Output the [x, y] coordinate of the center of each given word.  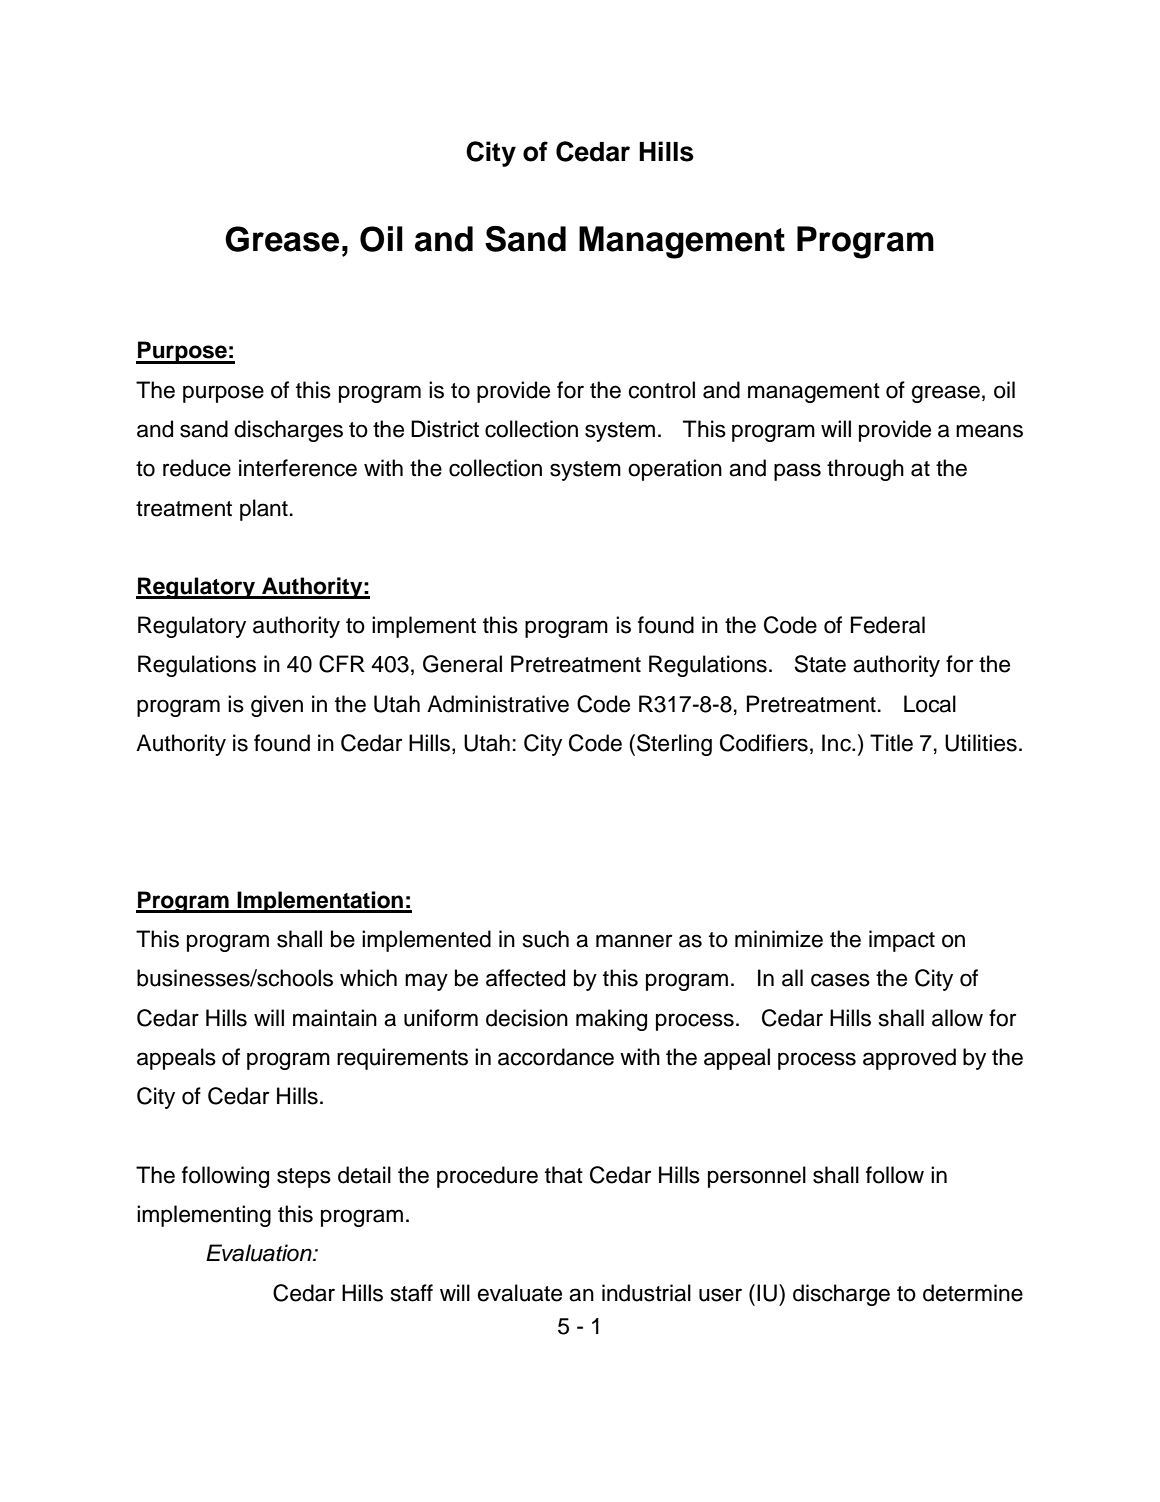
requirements [402, 1059]
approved [909, 1059]
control [661, 390]
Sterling [674, 745]
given [277, 706]
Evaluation [260, 1253]
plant [264, 510]
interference [298, 468]
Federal [888, 625]
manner [634, 941]
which [368, 978]
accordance [556, 1057]
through [865, 470]
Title [891, 743]
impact [902, 941]
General [462, 664]
